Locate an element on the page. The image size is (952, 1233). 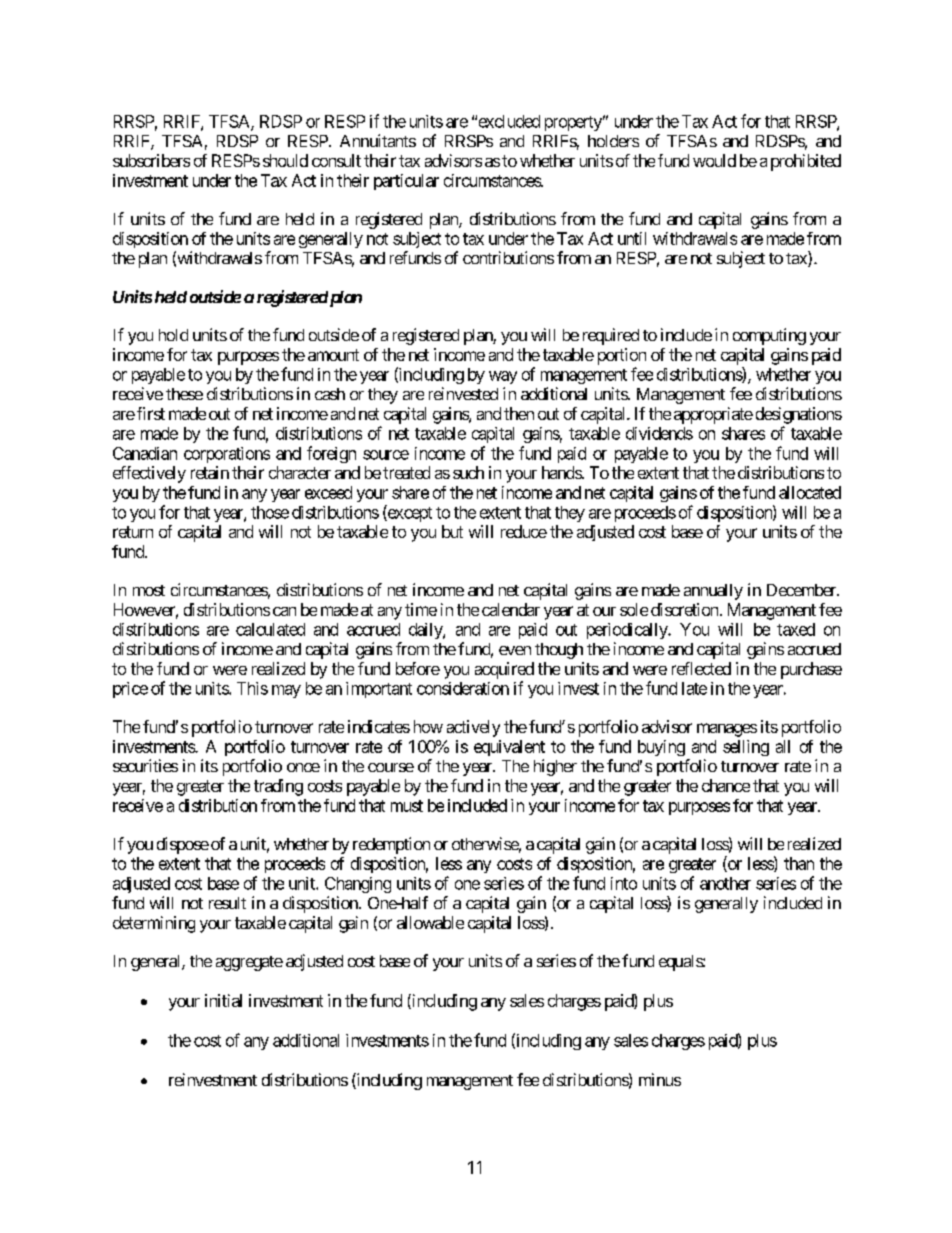
time is located at coordinates (421, 609).
